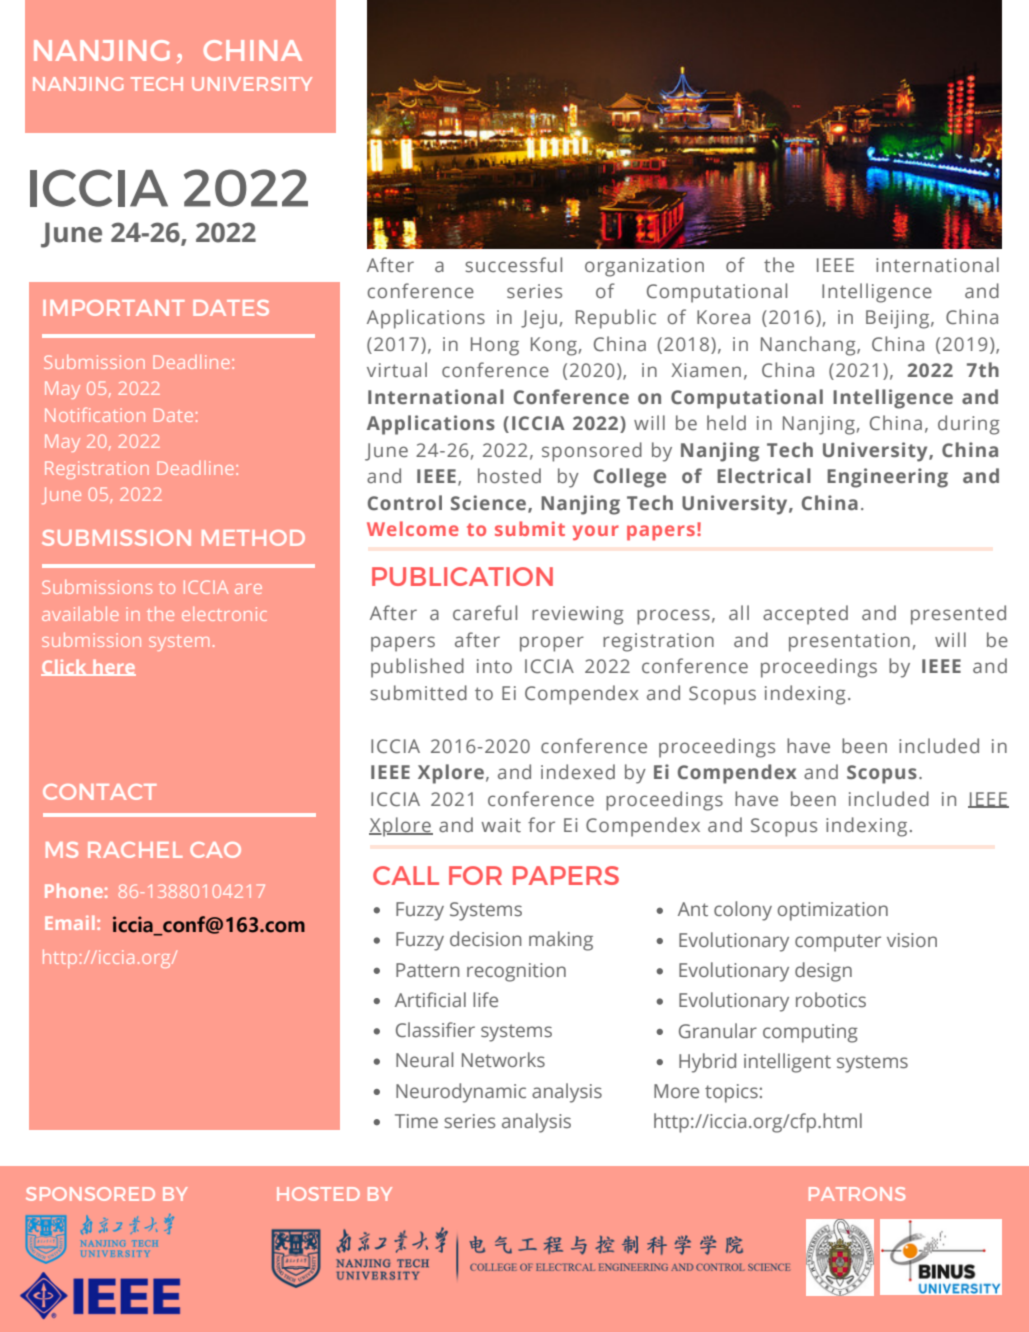  I want to click on PATRONS, so click(857, 1194).
